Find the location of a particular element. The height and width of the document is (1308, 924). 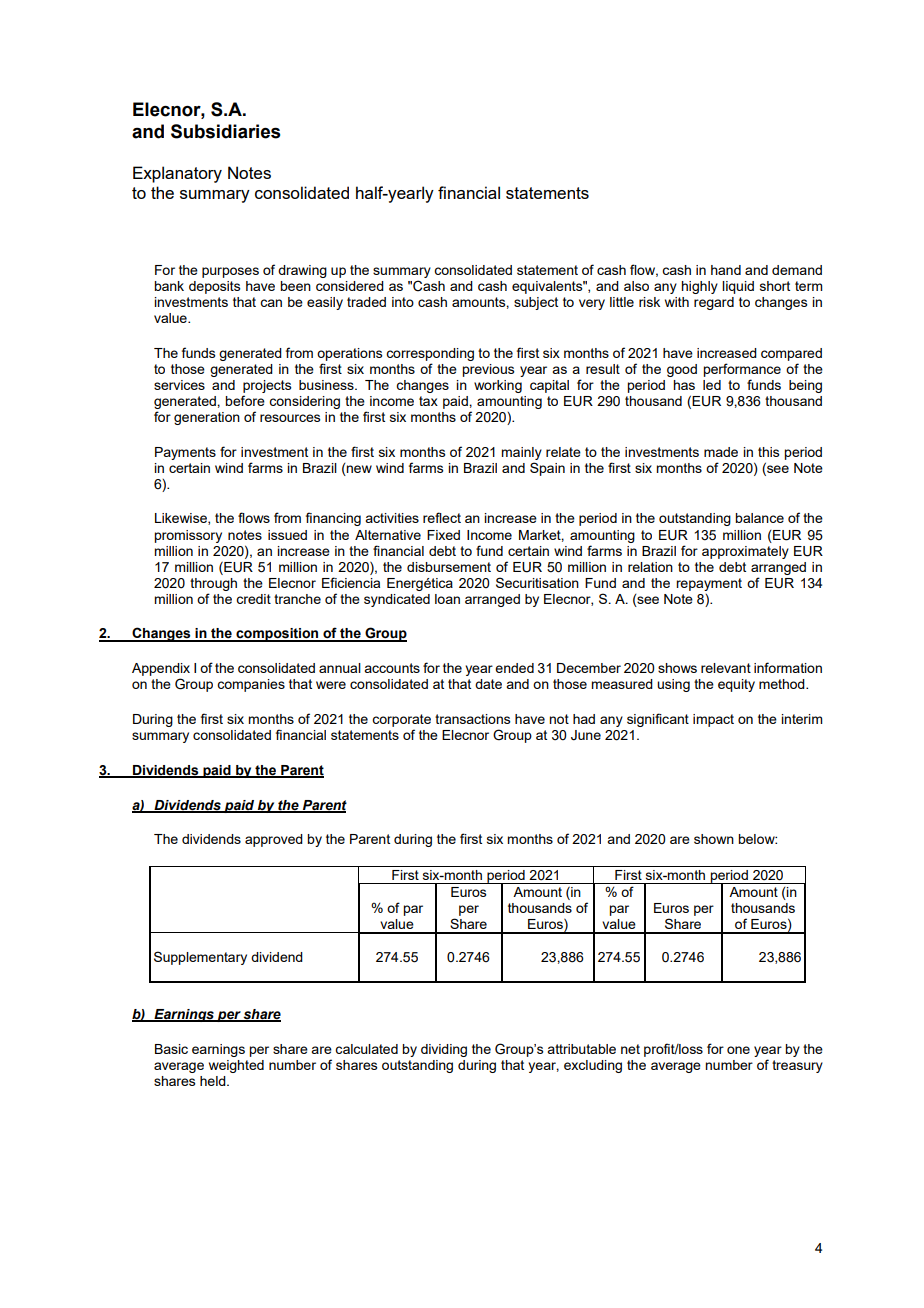

Subsidiaries is located at coordinates (225, 131).
